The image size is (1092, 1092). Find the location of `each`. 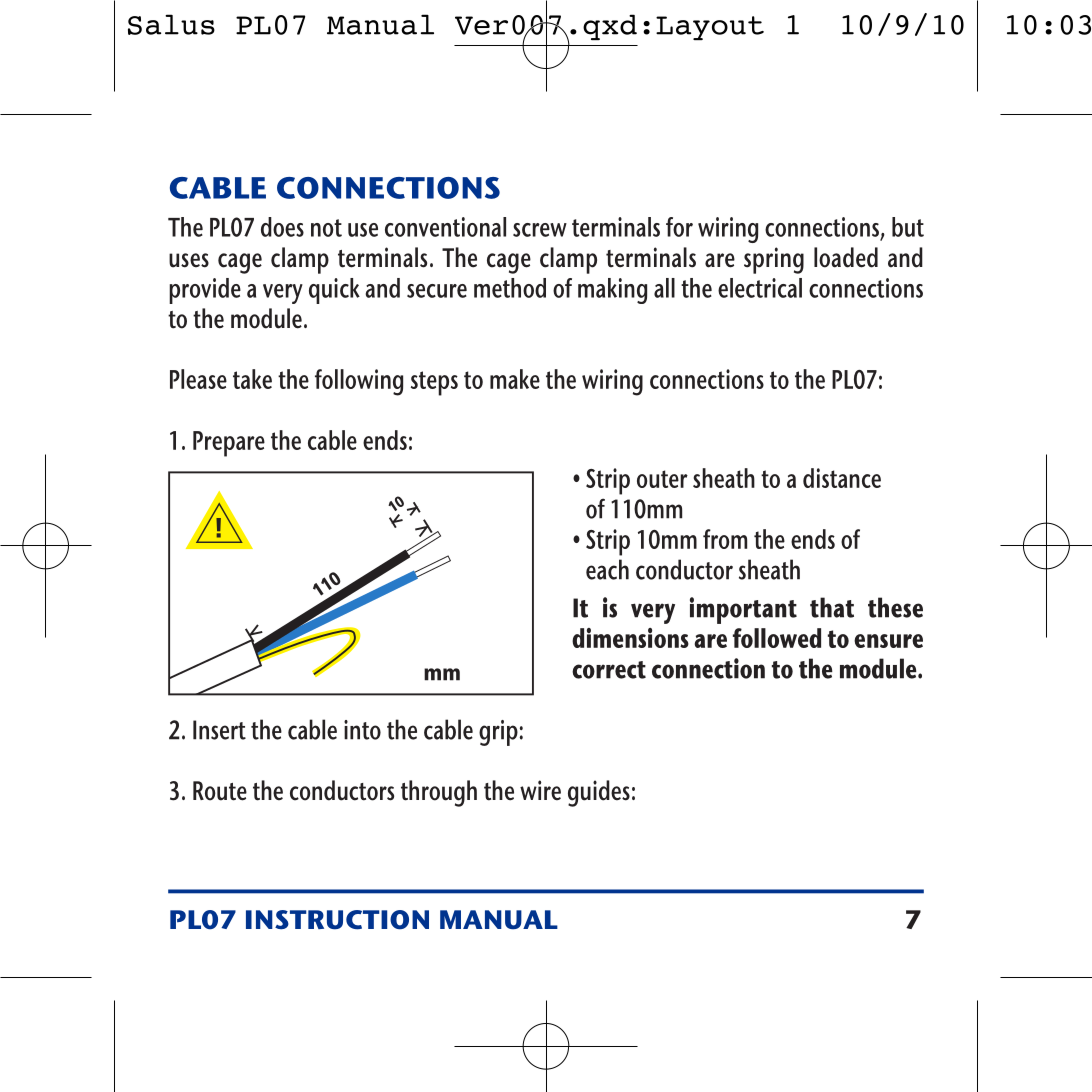

each is located at coordinates (607, 569).
